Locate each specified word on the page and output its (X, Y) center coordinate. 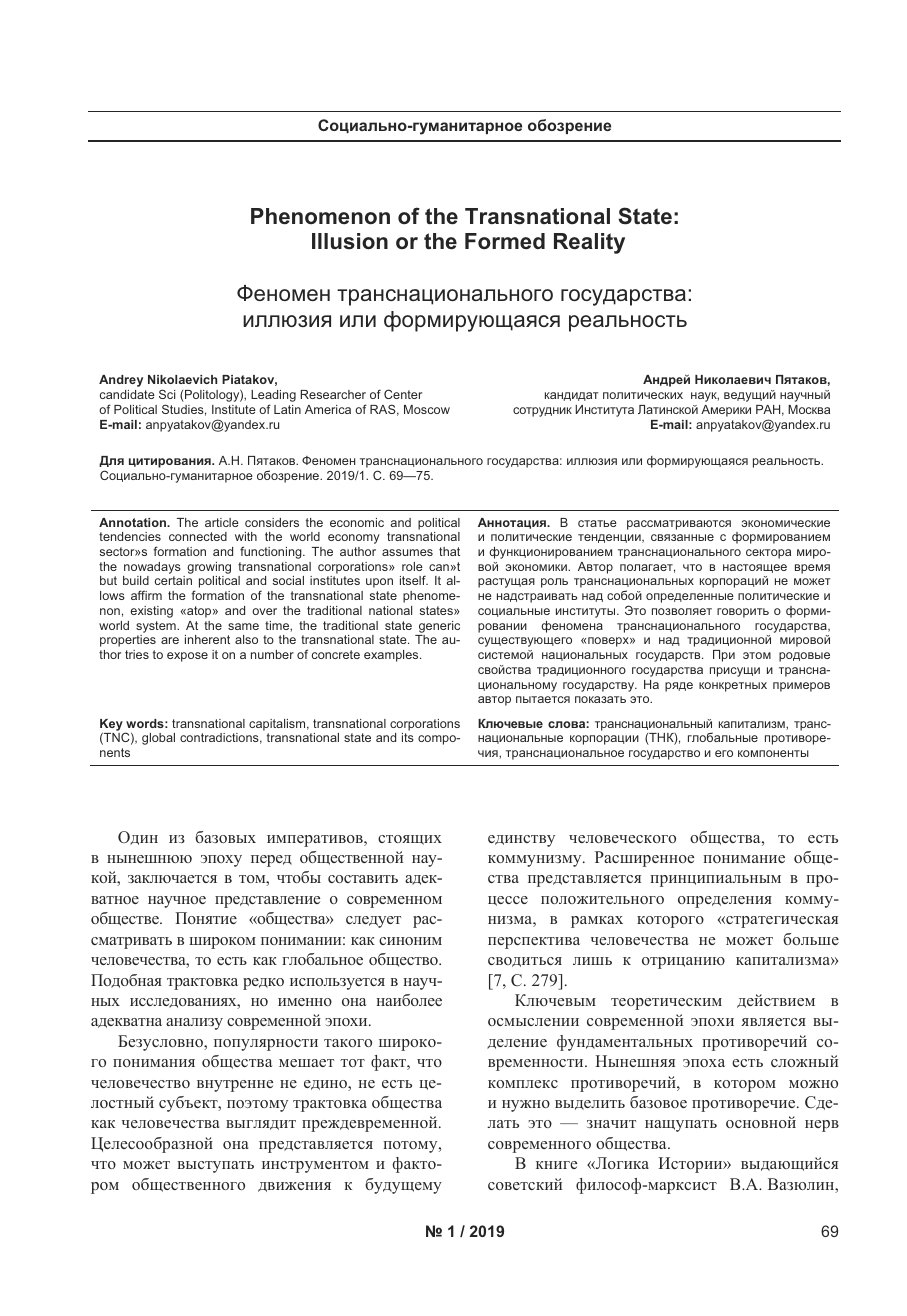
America (328, 409)
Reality (589, 243)
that (449, 551)
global (158, 739)
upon (379, 583)
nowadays (152, 568)
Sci (167, 394)
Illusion (350, 241)
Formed (505, 241)
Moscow (427, 409)
